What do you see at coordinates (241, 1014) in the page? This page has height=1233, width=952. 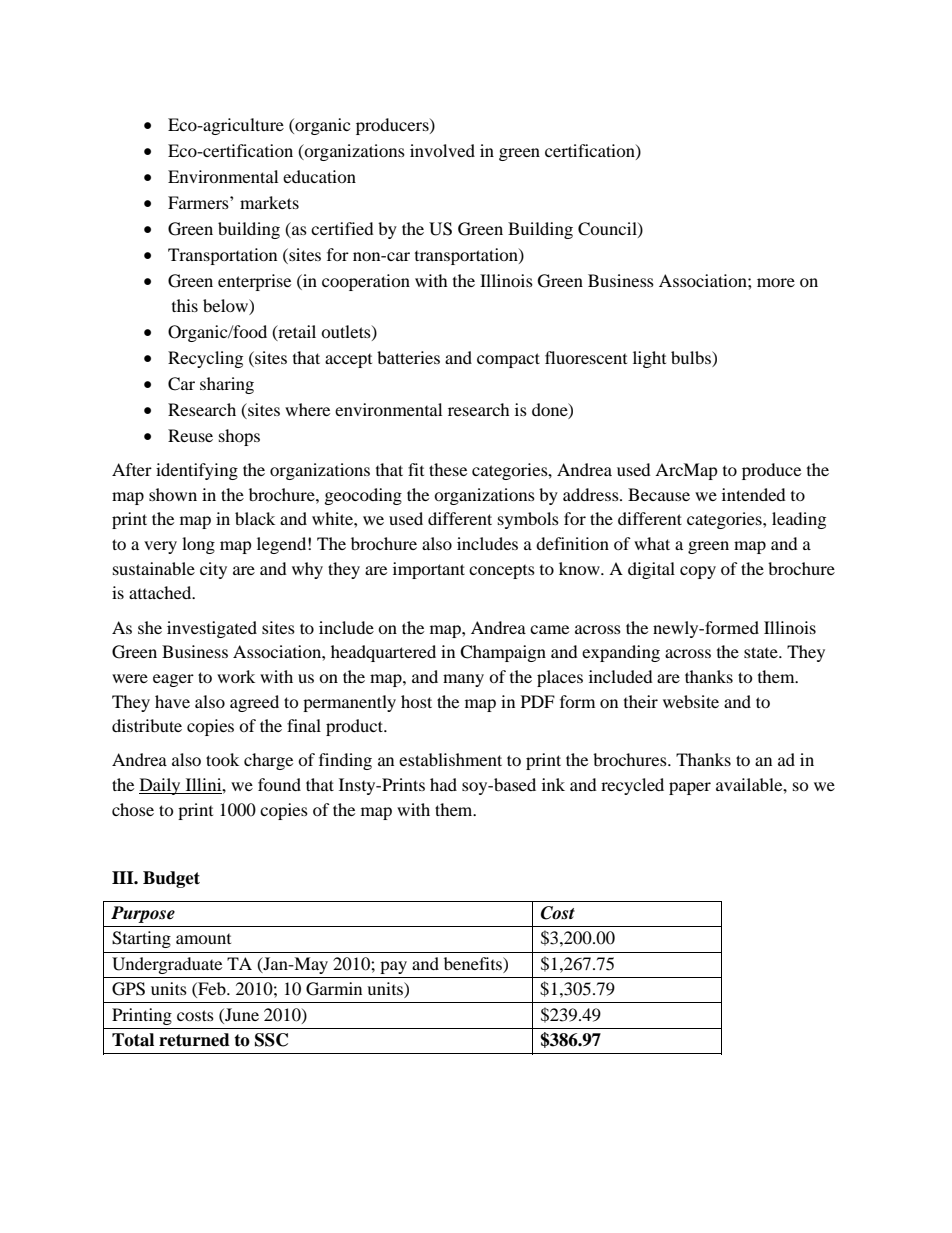 I see `June` at bounding box center [241, 1014].
